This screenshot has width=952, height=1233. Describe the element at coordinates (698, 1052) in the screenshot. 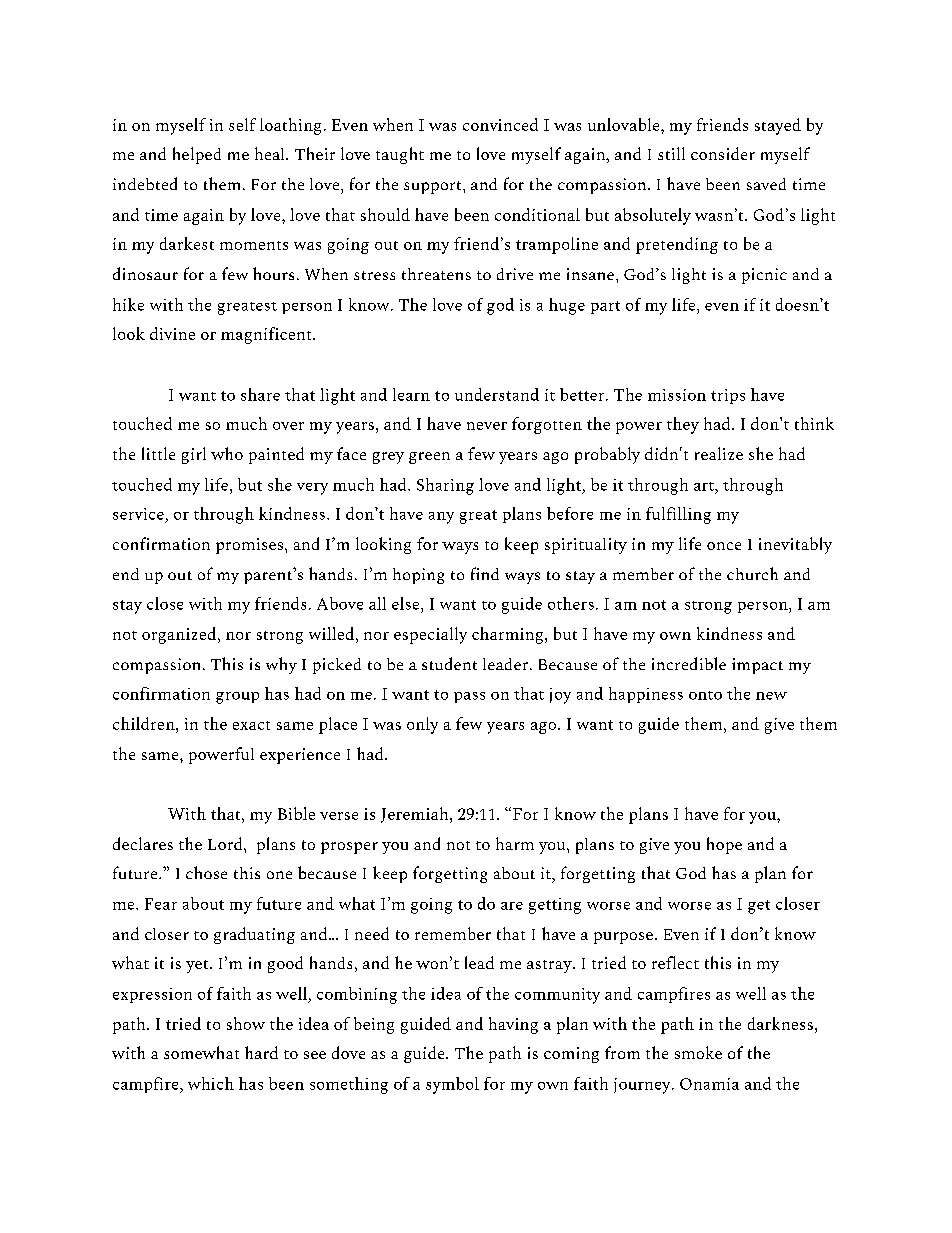

I see `smoke` at that location.
